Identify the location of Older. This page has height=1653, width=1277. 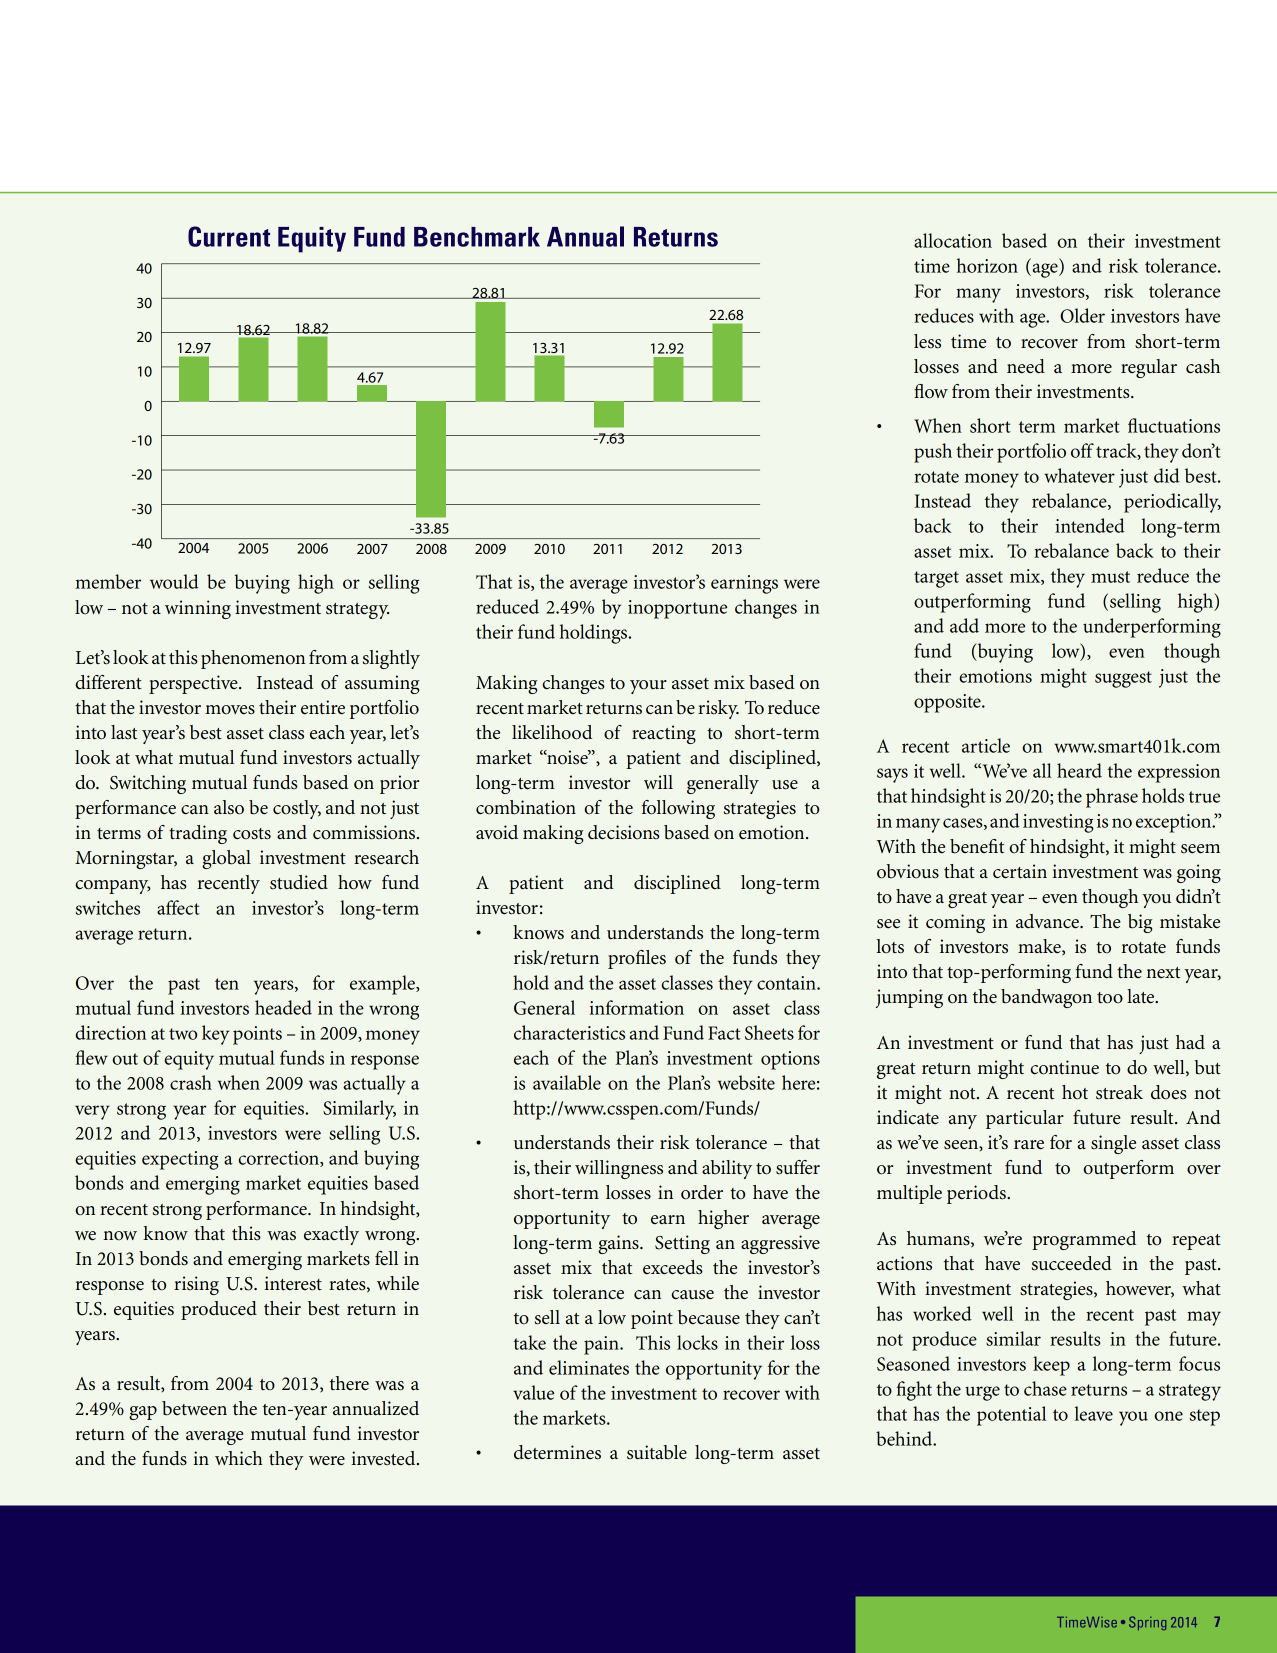
(1082, 315).
